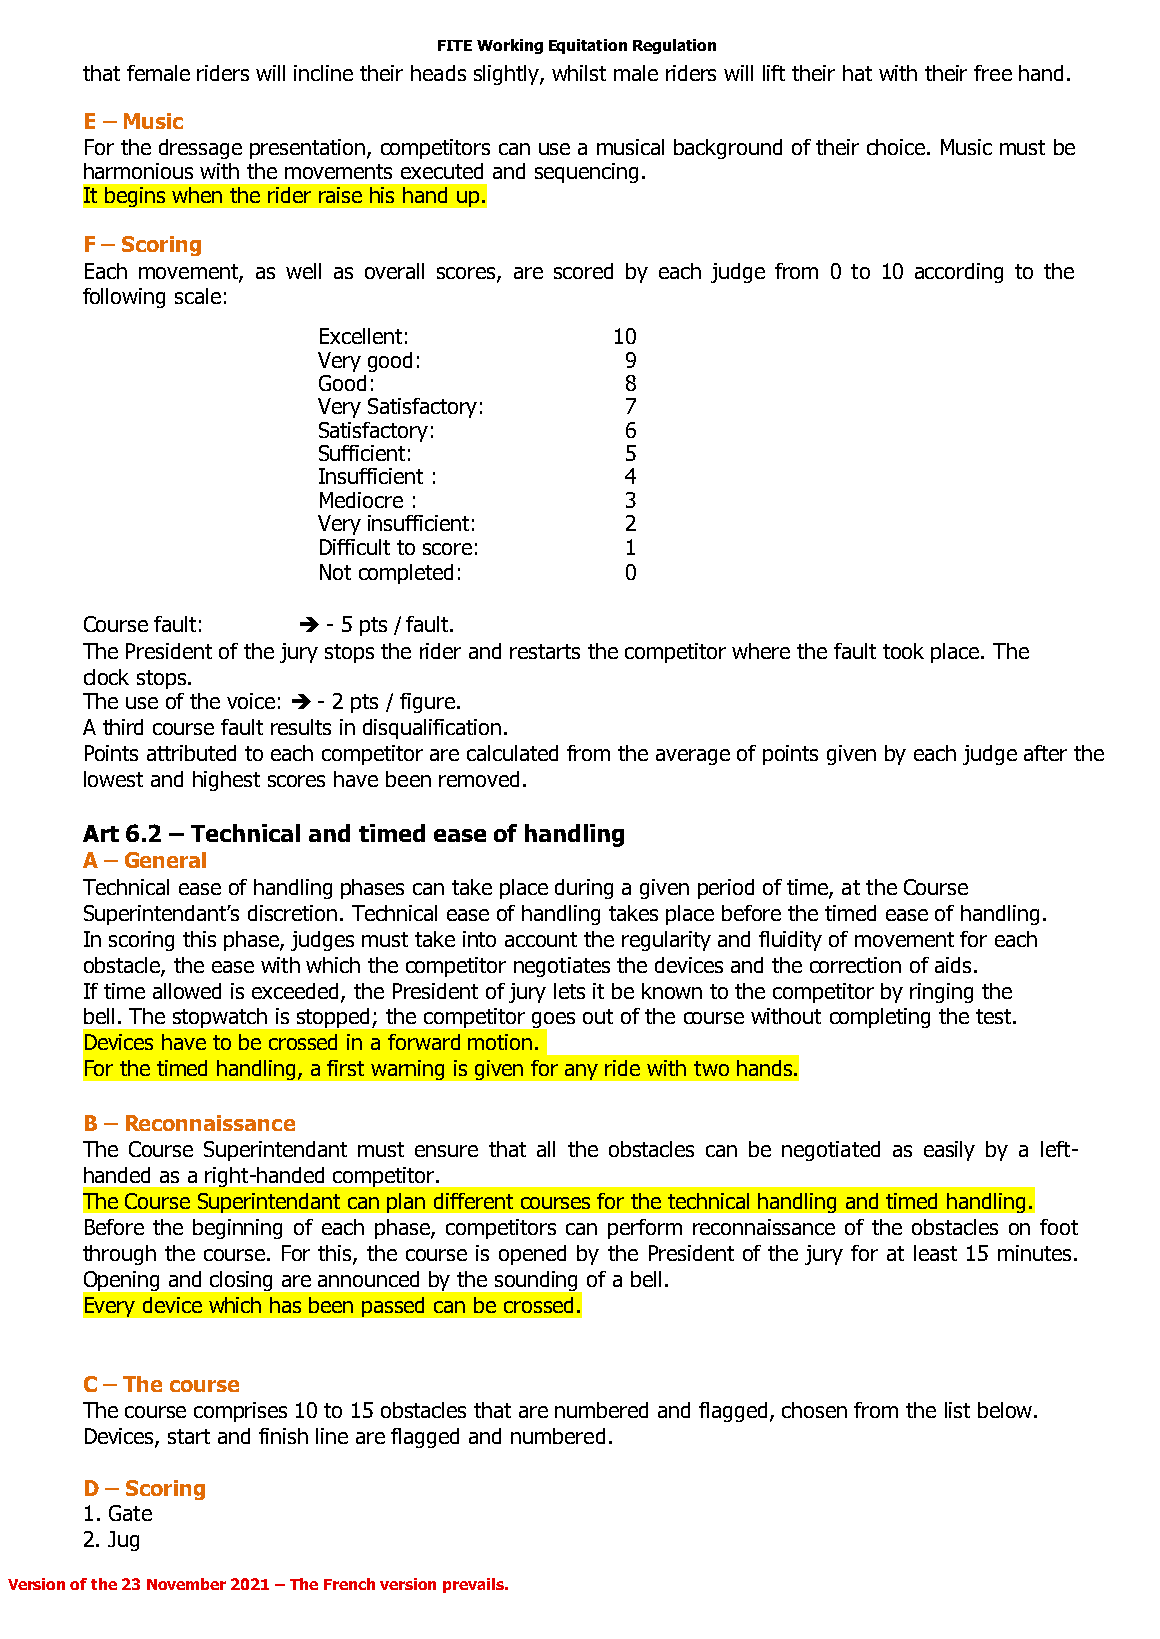 The image size is (1160, 1639). Describe the element at coordinates (200, 149) in the screenshot. I see `dressage` at that location.
